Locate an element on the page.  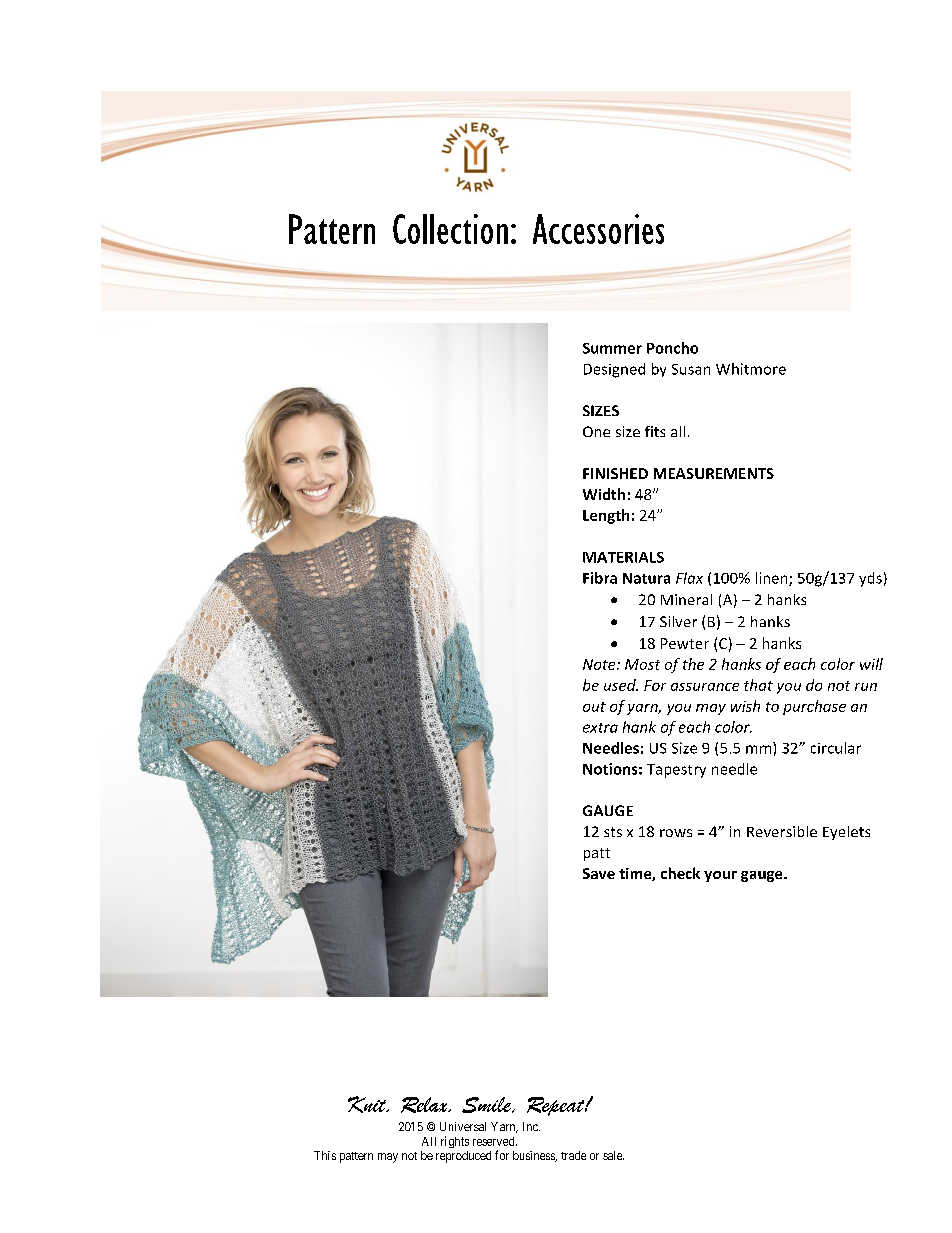
FINISHED is located at coordinates (615, 473).
